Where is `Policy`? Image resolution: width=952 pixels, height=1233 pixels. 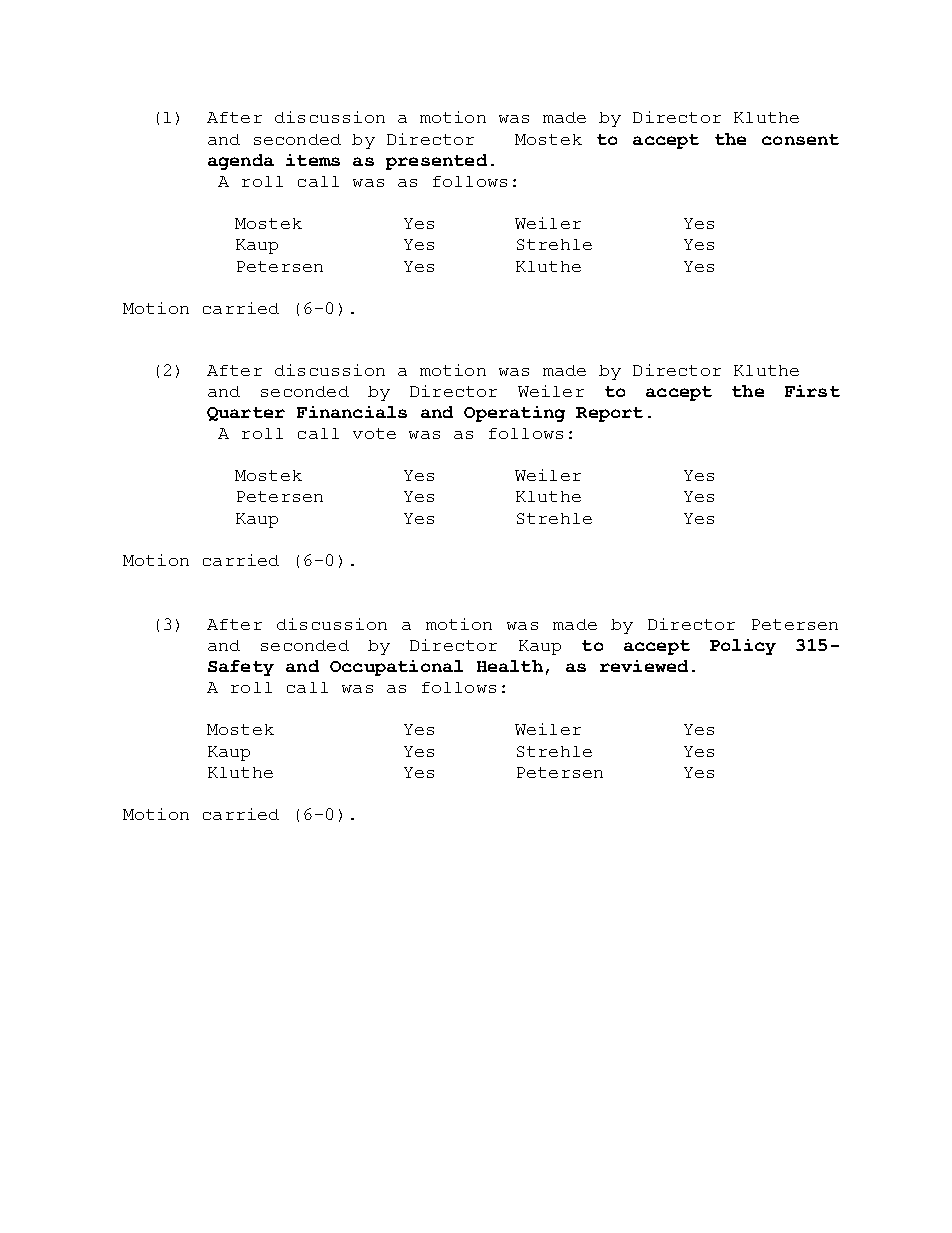
Policy is located at coordinates (743, 647).
